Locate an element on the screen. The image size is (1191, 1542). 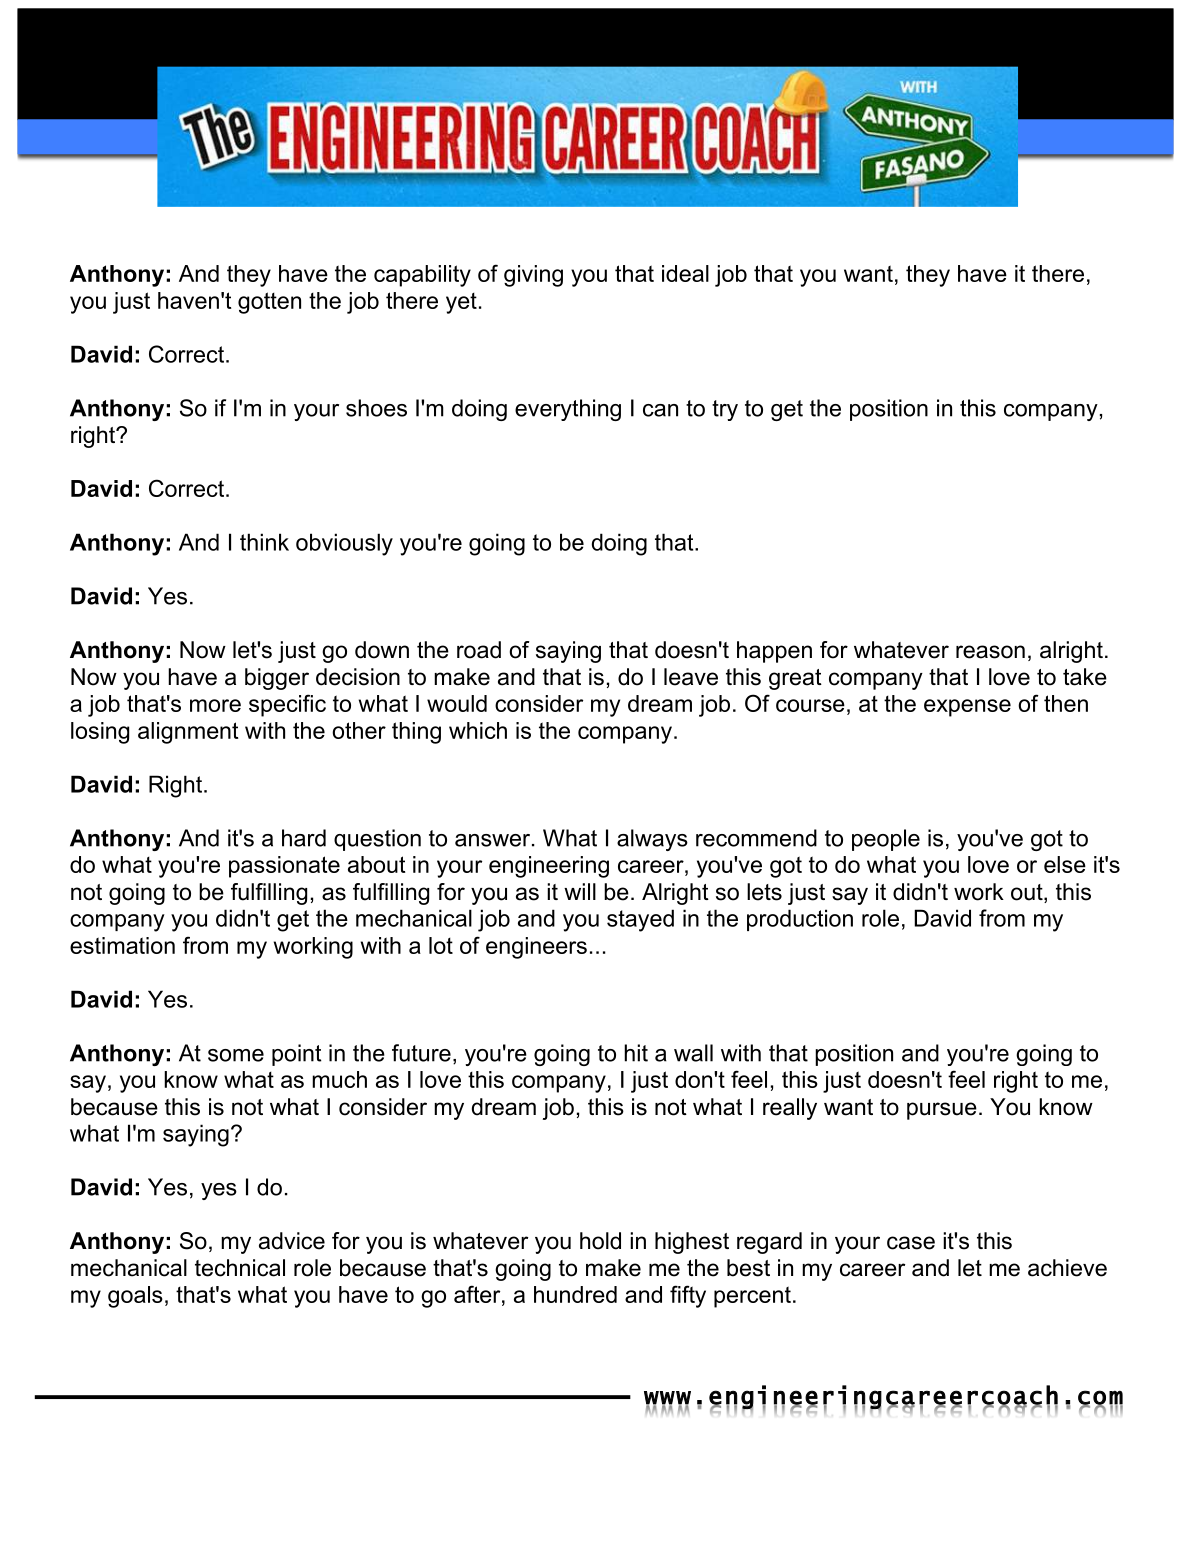
technical is located at coordinates (240, 1268).
